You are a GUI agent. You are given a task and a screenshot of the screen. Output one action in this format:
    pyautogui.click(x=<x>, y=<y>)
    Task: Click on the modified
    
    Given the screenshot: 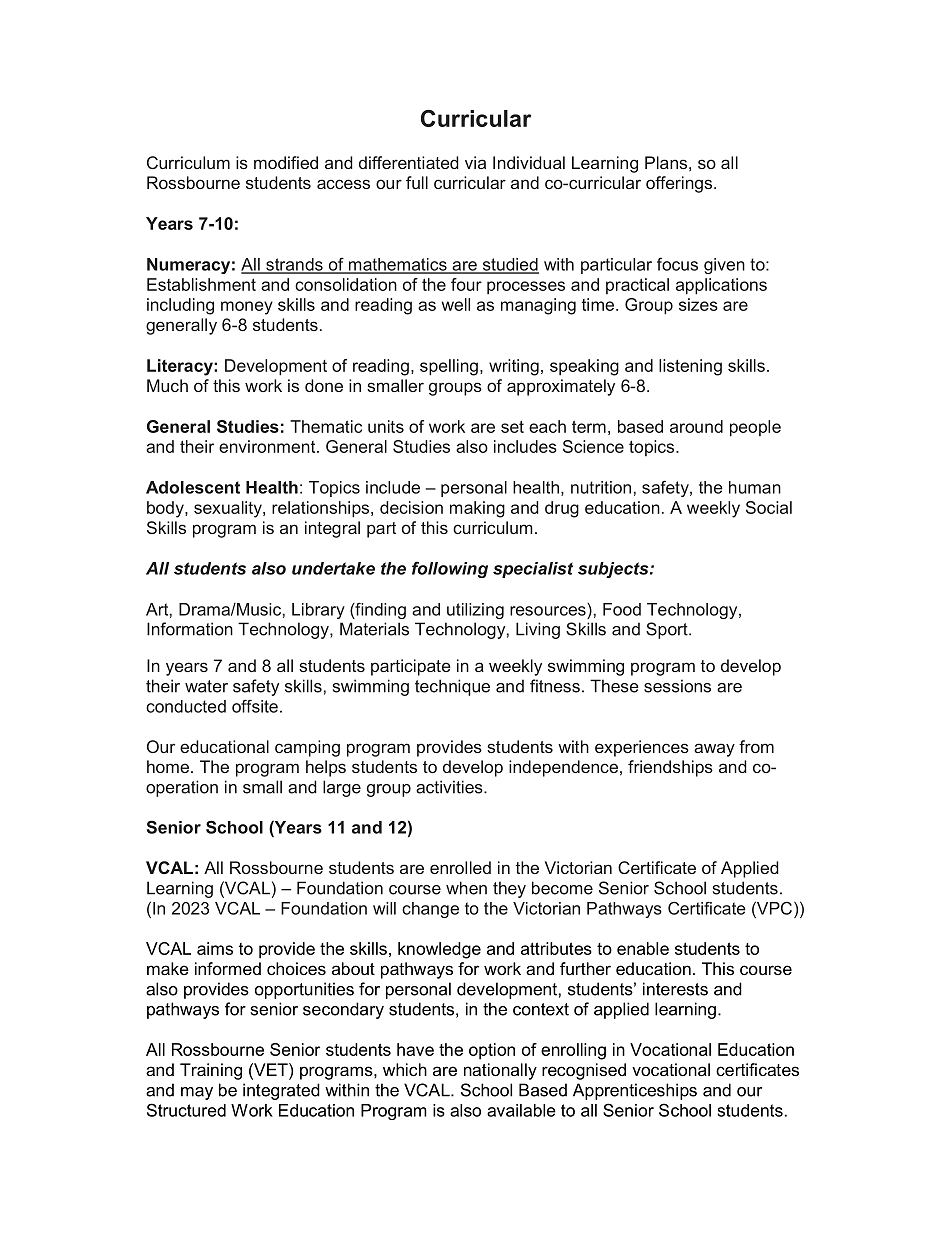 What is the action you would take?
    pyautogui.click(x=286, y=162)
